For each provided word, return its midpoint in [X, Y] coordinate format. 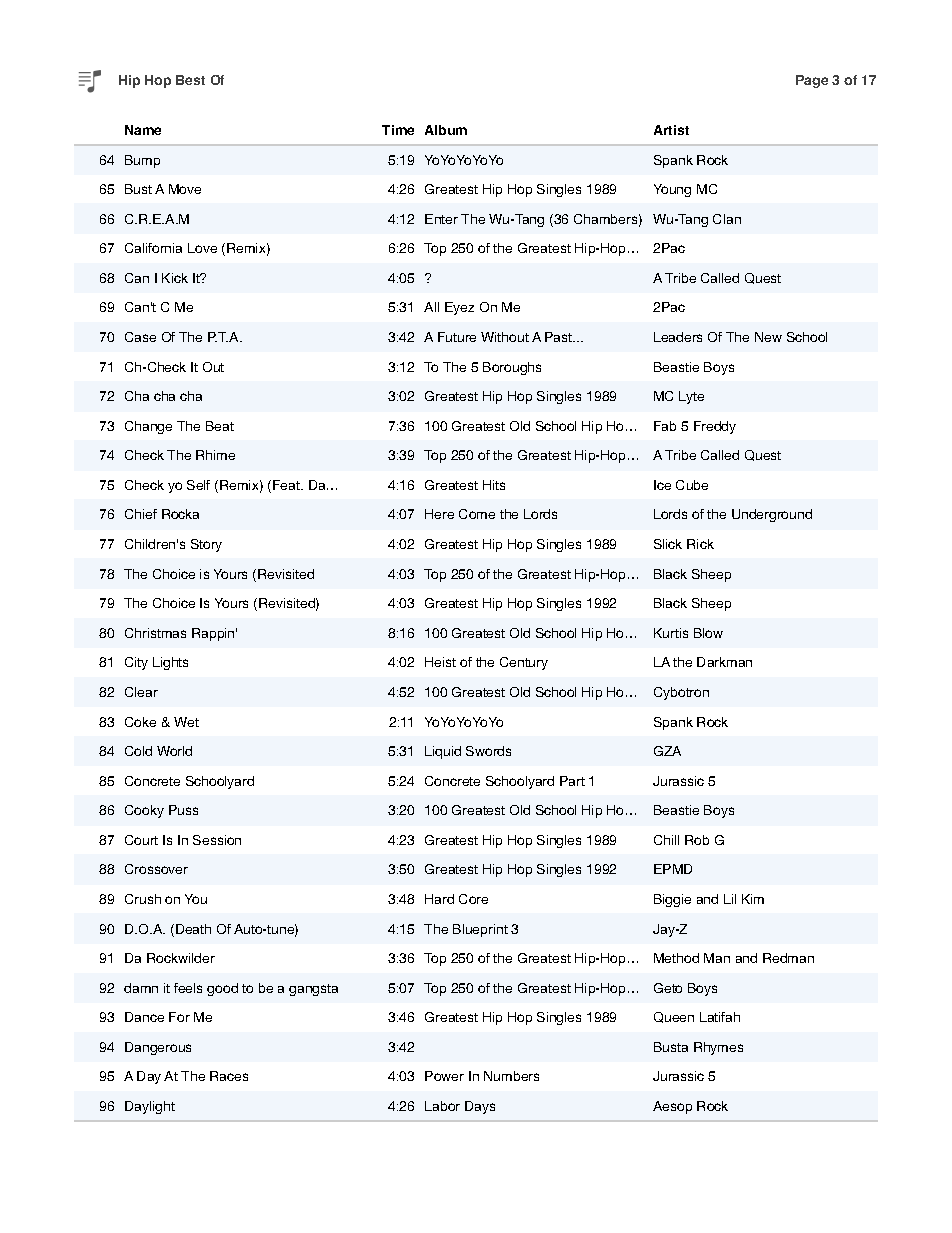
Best [190, 80]
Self [198, 485]
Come [477, 514]
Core [473, 899]
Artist [671, 130]
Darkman [724, 662]
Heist [440, 662]
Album [446, 130]
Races [229, 1076]
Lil [730, 899]
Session [217, 840]
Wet [186, 722]
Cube [692, 485]
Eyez [459, 308]
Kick [175, 278]
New [768, 337]
